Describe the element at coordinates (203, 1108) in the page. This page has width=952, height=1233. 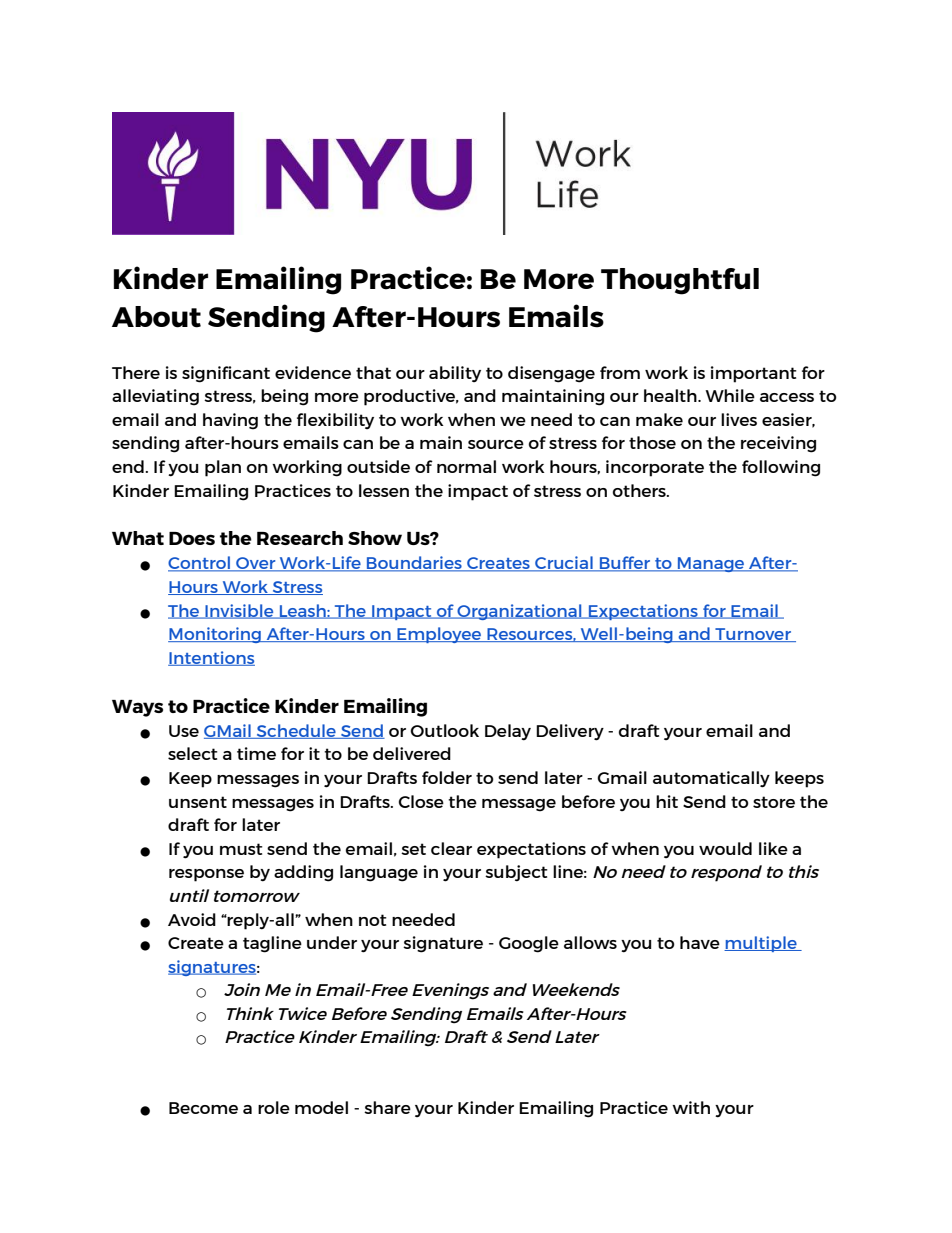
I see `Become` at that location.
